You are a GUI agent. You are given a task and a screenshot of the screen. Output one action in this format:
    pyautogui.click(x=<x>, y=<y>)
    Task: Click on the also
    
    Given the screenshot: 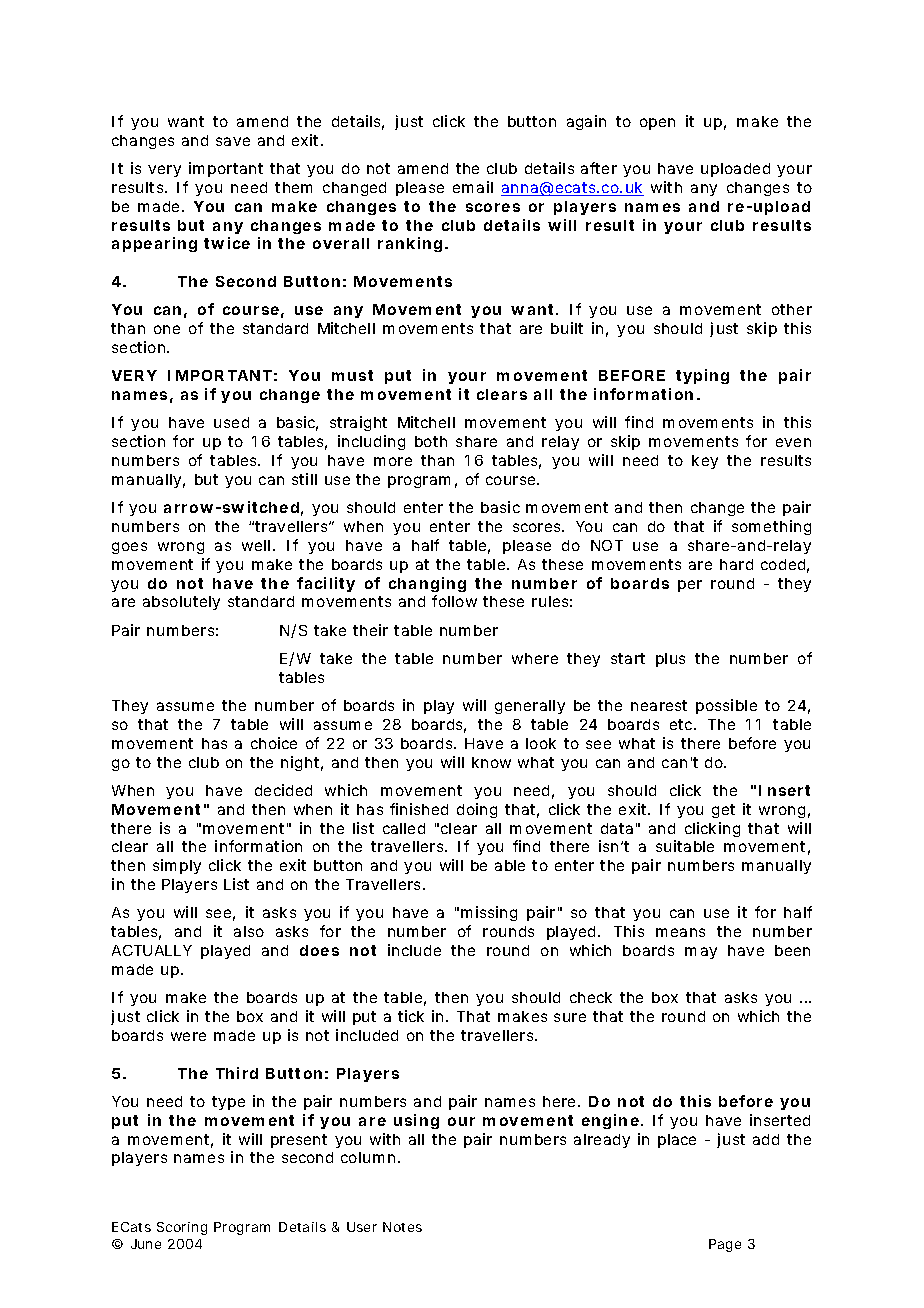 What is the action you would take?
    pyautogui.click(x=249, y=931)
